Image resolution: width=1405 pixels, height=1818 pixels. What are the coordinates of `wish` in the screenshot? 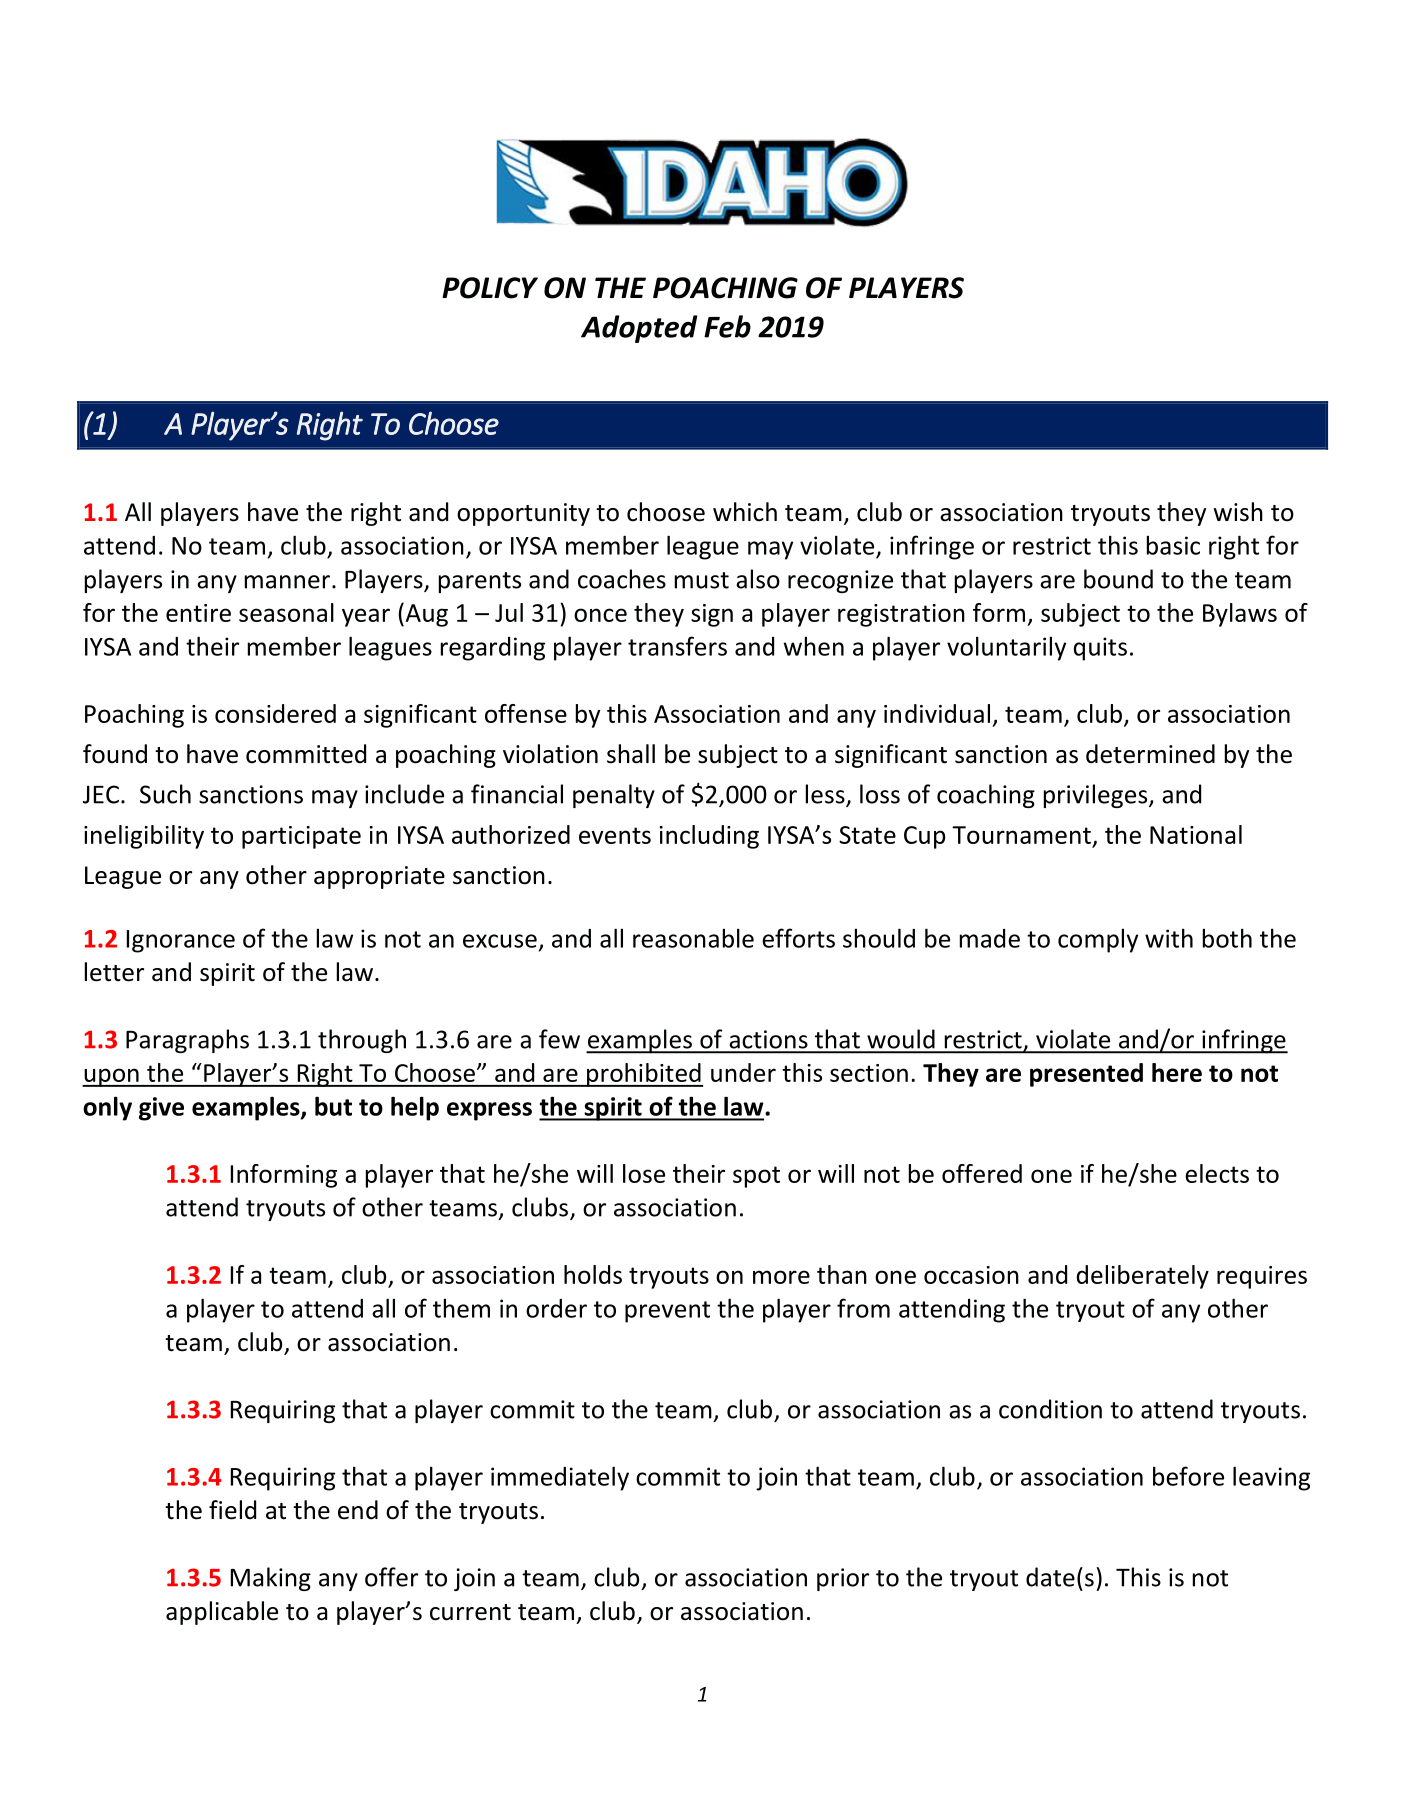 It's located at (1238, 512).
